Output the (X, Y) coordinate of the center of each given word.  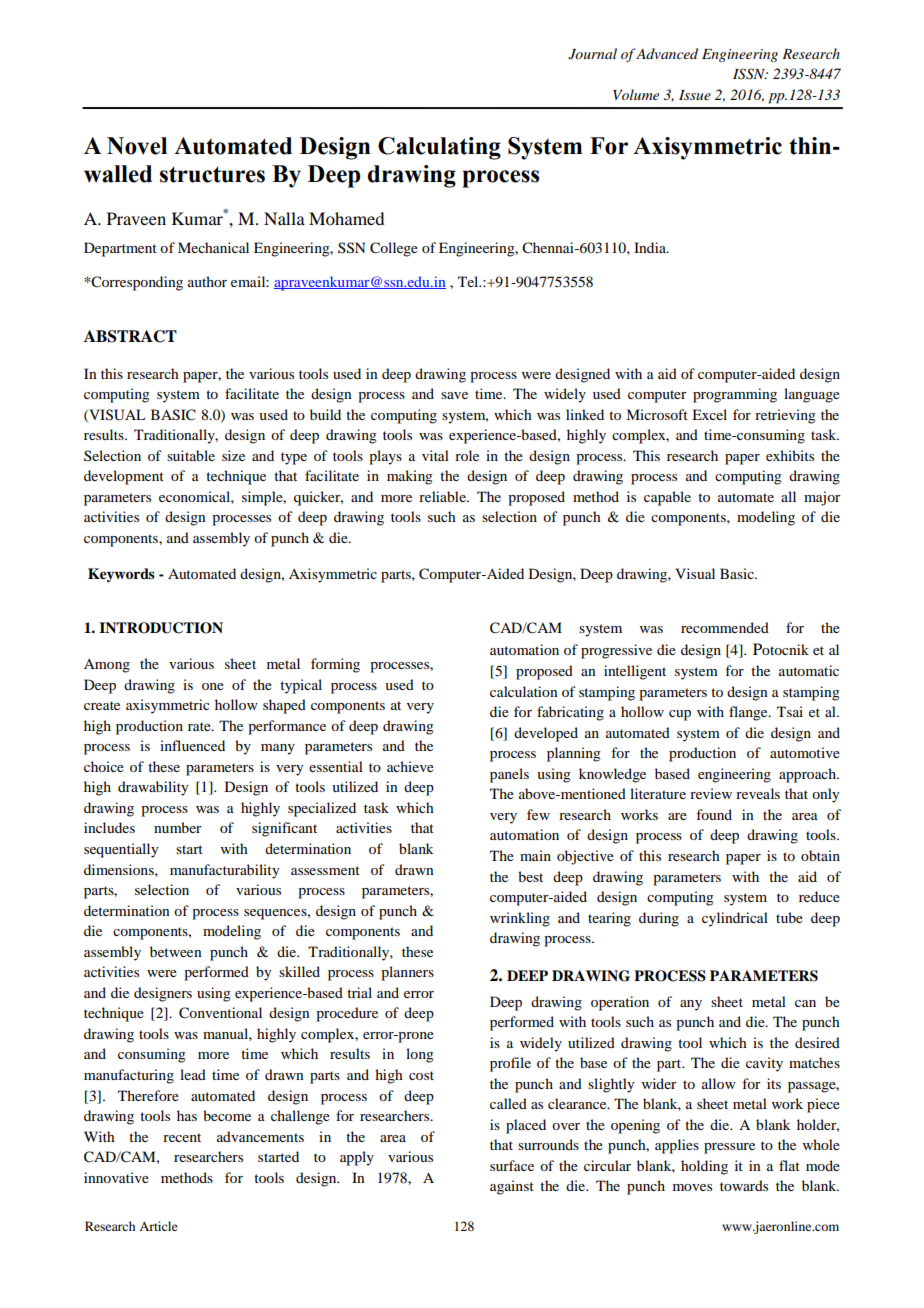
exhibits (790, 455)
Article (158, 1226)
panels (509, 775)
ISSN (750, 74)
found (714, 814)
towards (744, 1185)
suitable (191, 455)
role (467, 455)
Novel (137, 146)
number (178, 827)
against (512, 1187)
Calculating (439, 148)
